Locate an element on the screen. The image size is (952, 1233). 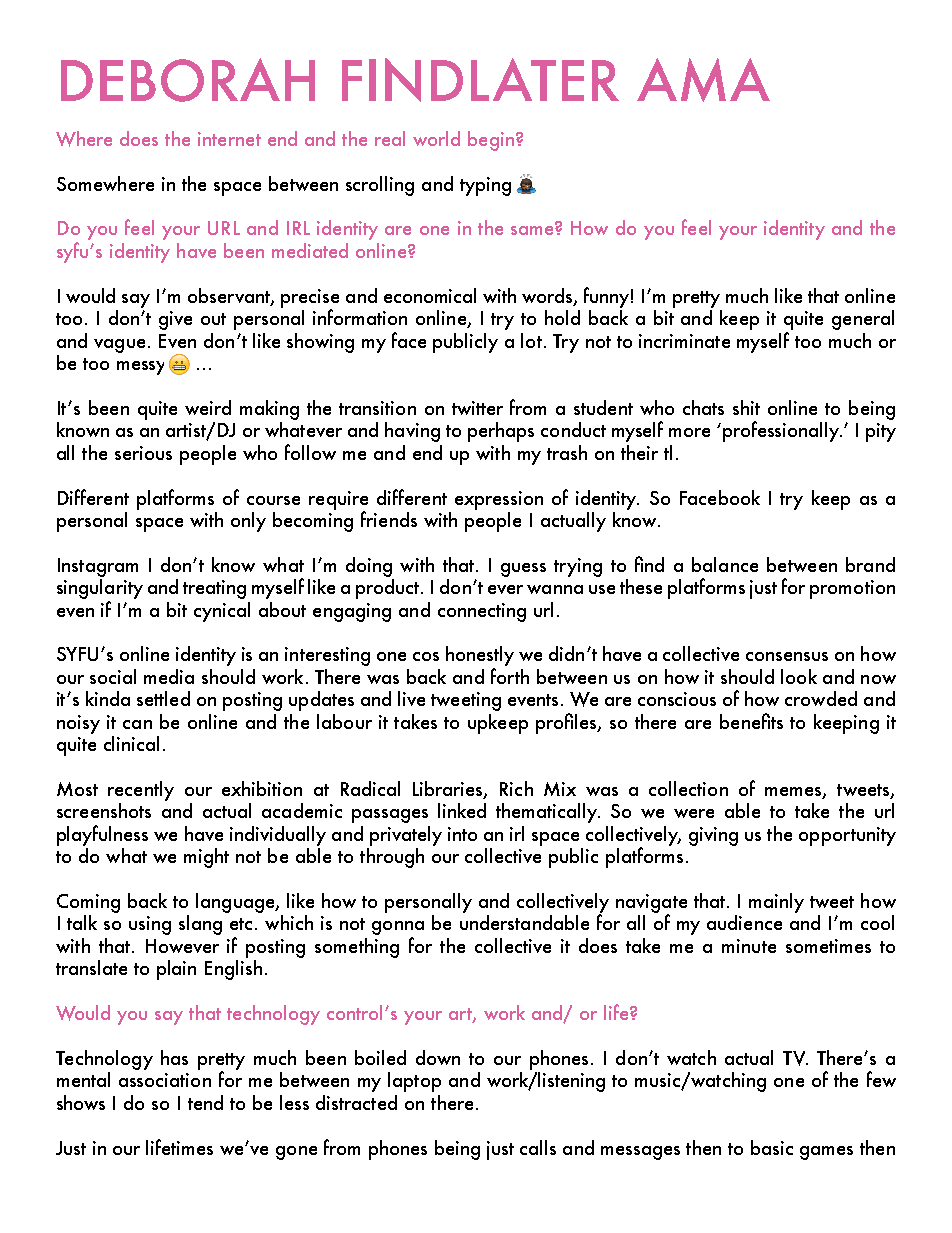
connecting is located at coordinates (482, 612).
